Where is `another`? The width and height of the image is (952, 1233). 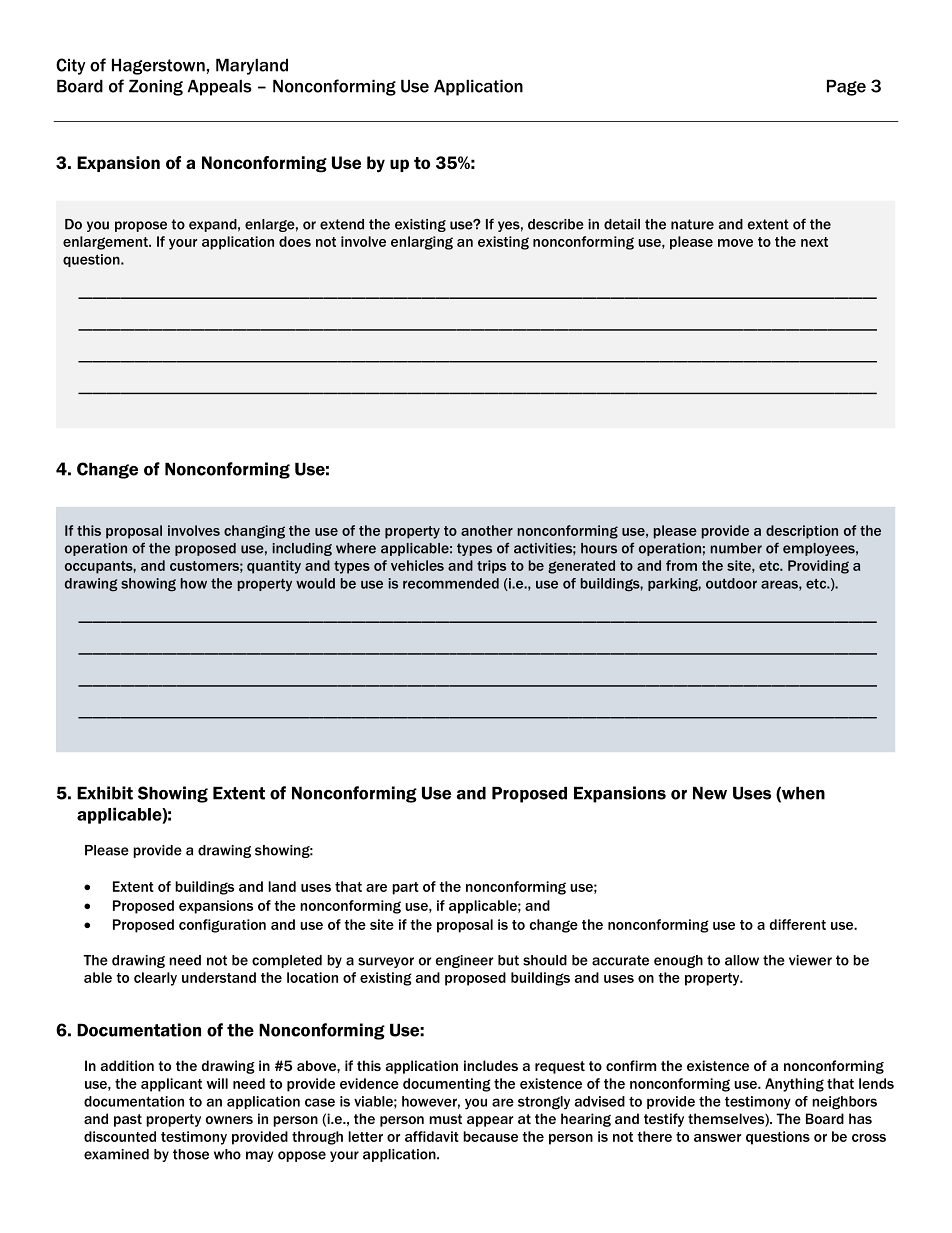
another is located at coordinates (487, 530).
